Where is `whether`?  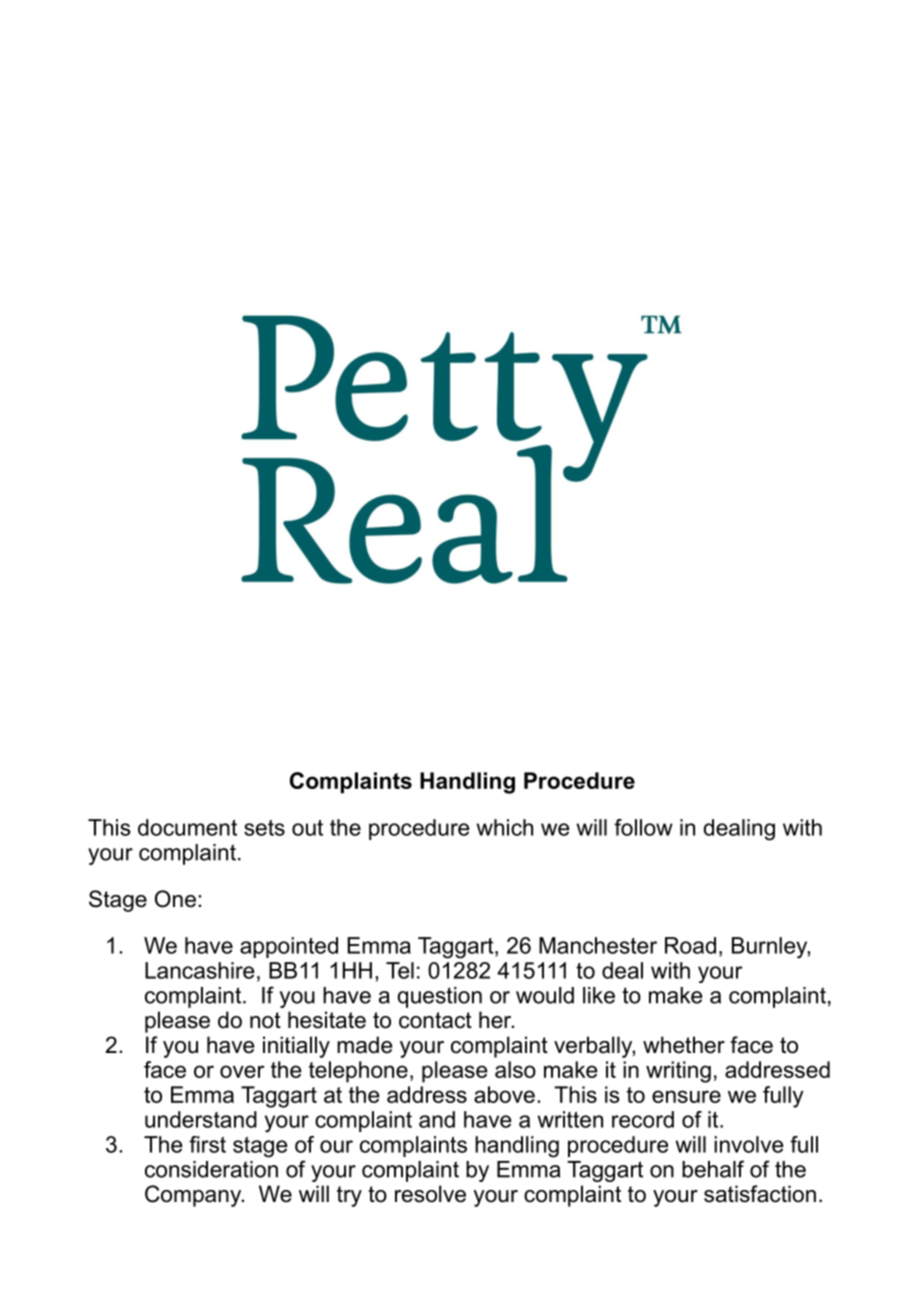 whether is located at coordinates (684, 1045).
